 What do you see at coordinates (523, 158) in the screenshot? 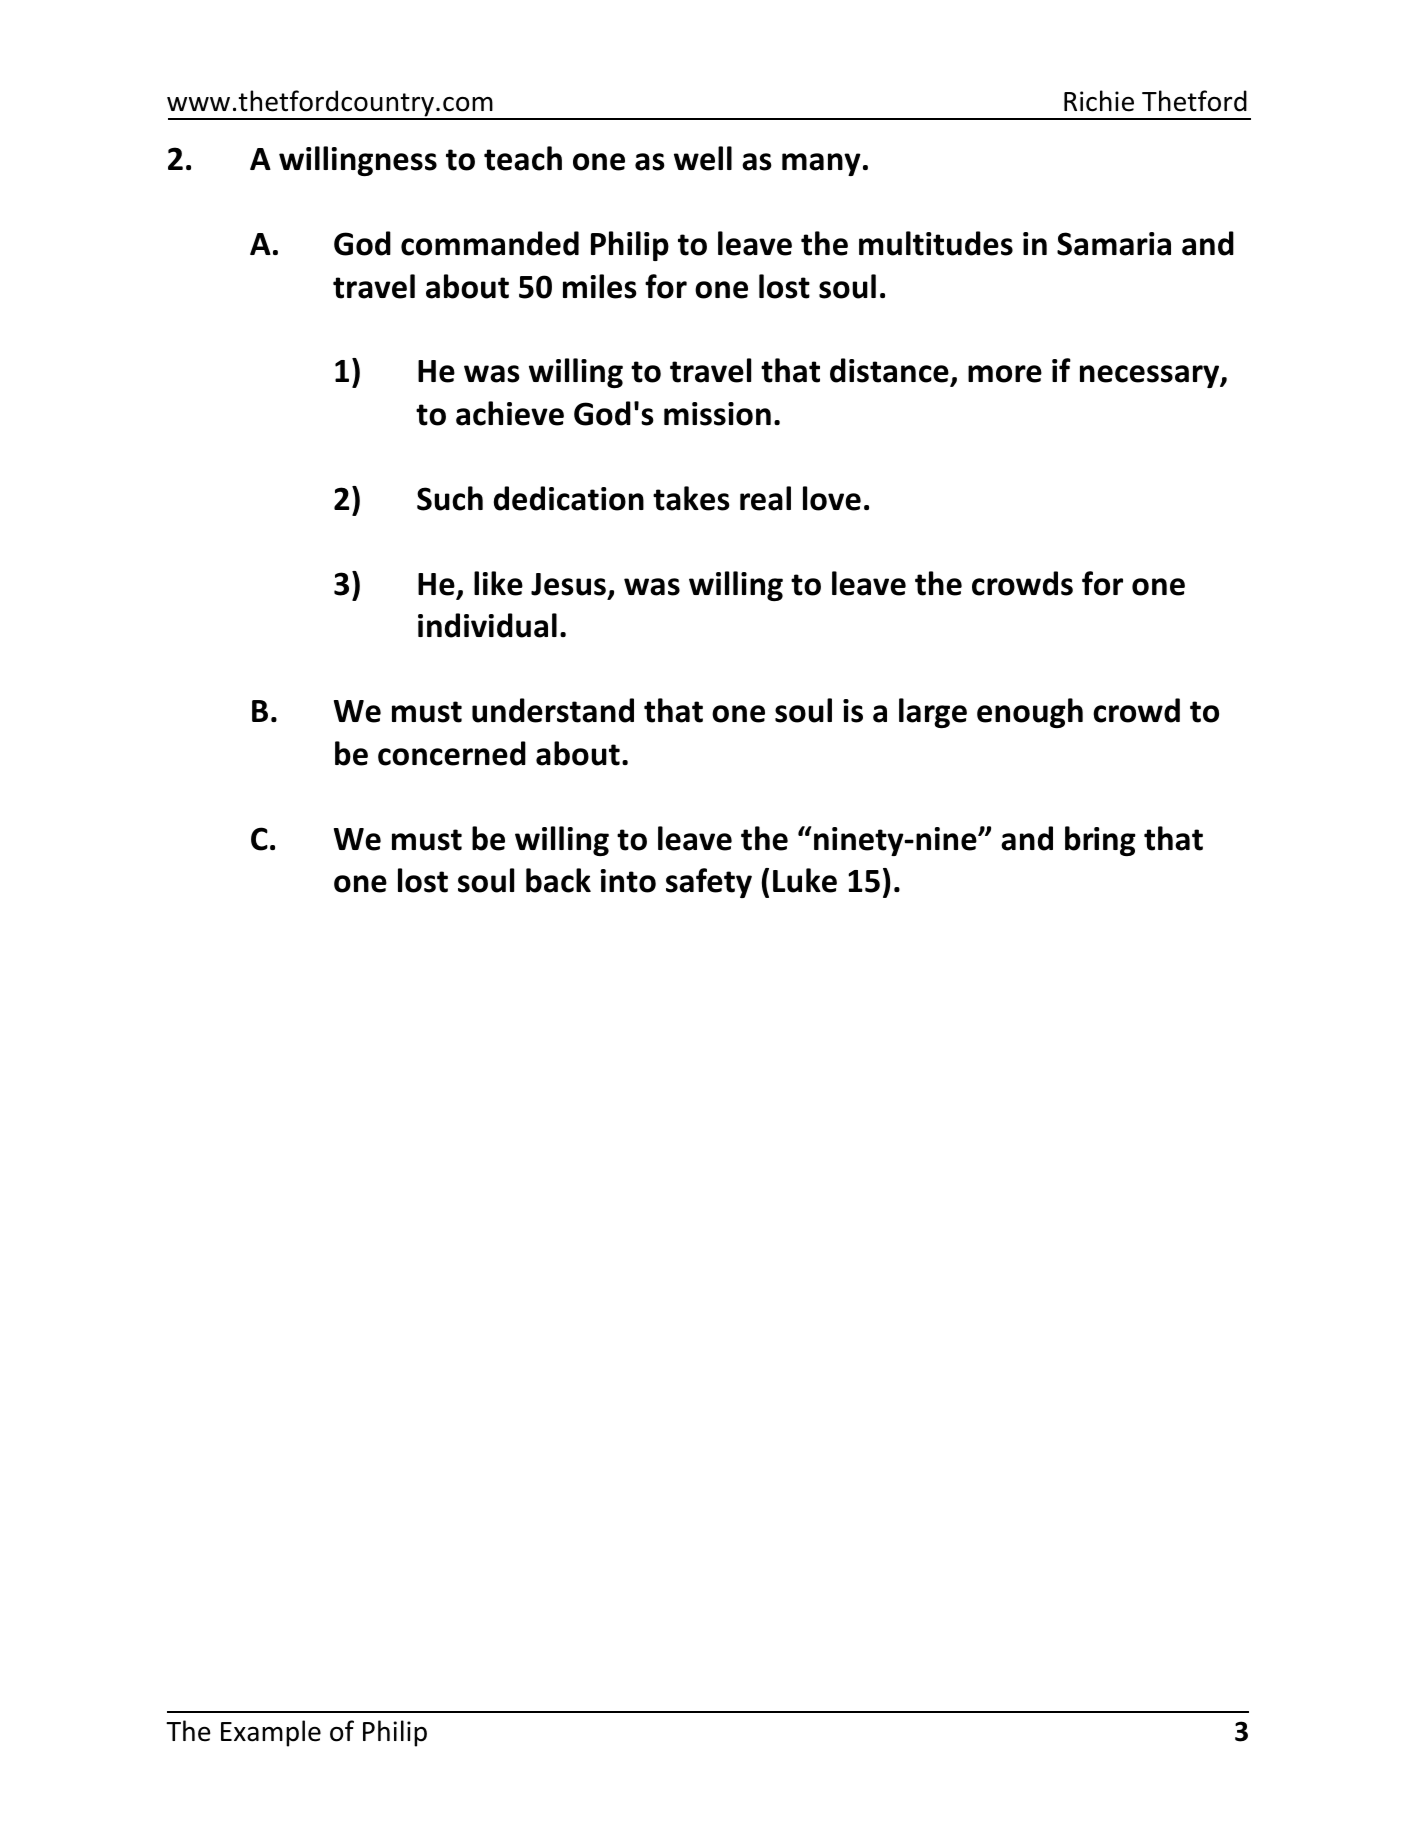
I see `teach` at bounding box center [523, 158].
